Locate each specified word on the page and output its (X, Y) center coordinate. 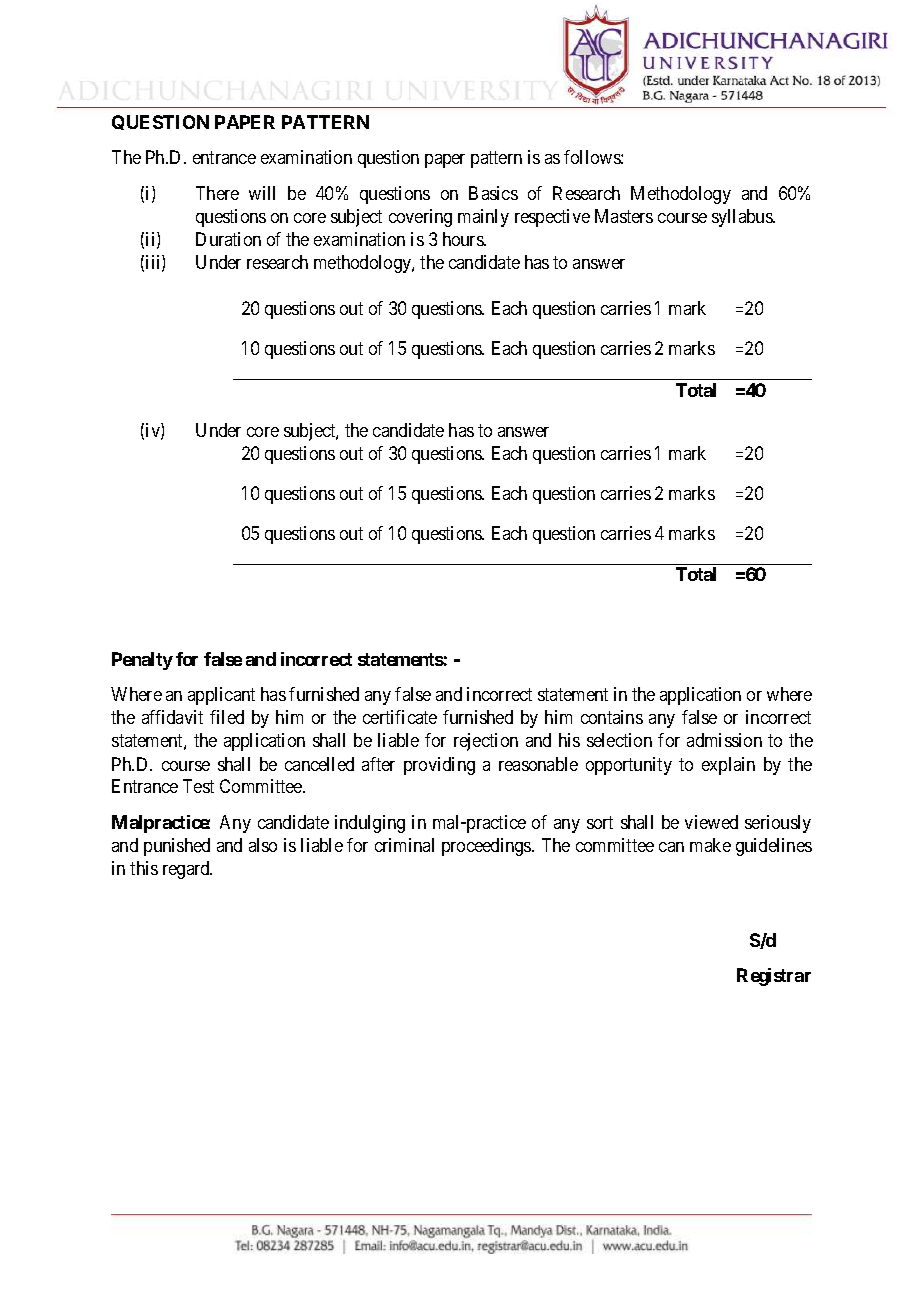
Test (198, 786)
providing (439, 766)
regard (187, 870)
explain (728, 766)
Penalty (142, 661)
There (217, 193)
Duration (228, 239)
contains (612, 717)
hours (464, 239)
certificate (400, 717)
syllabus (743, 218)
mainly (483, 218)
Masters (624, 216)
